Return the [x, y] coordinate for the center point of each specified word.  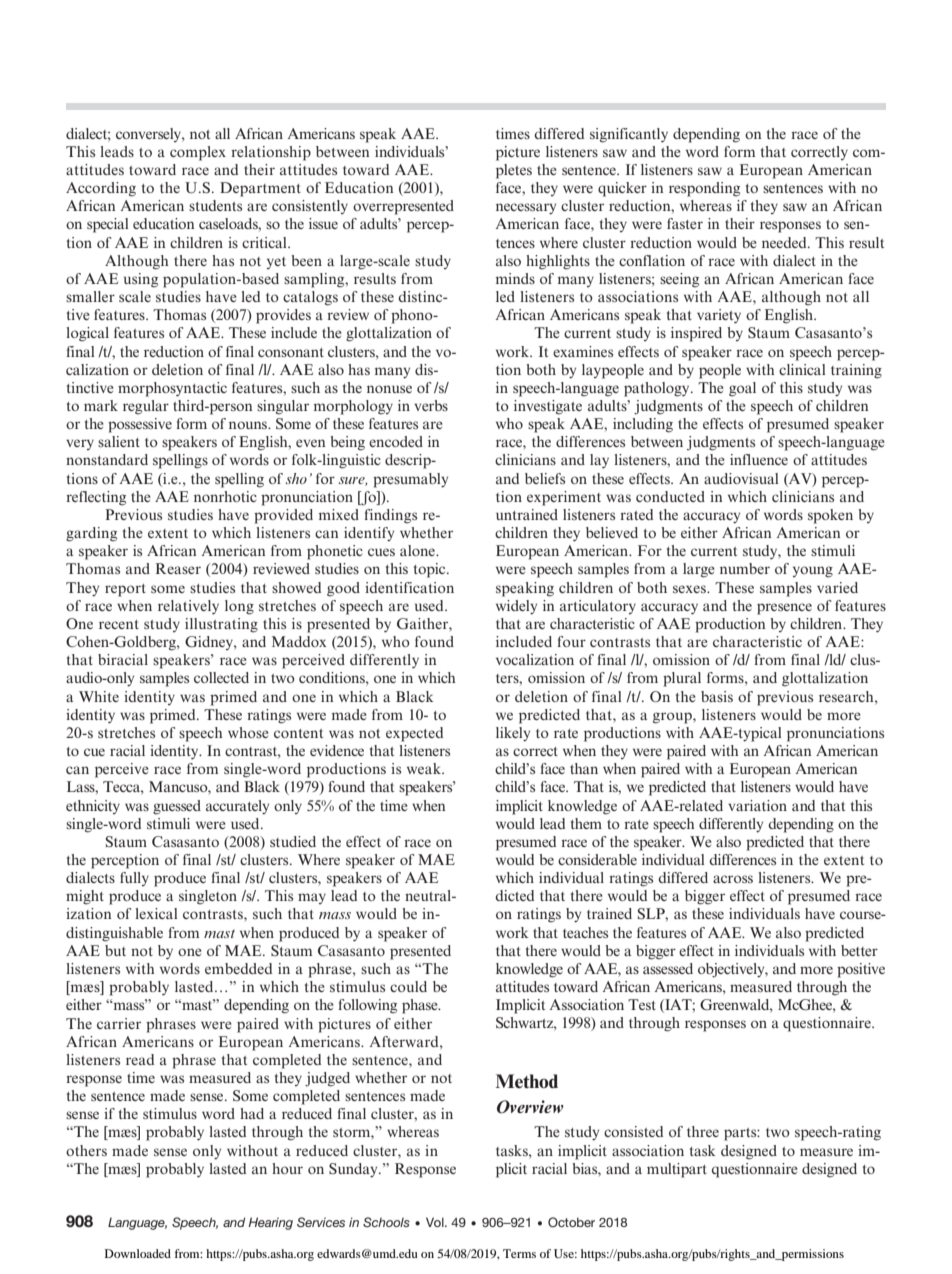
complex [198, 153]
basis [717, 696]
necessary [526, 209]
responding [704, 189]
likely [513, 734]
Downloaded [138, 1253]
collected [221, 677]
